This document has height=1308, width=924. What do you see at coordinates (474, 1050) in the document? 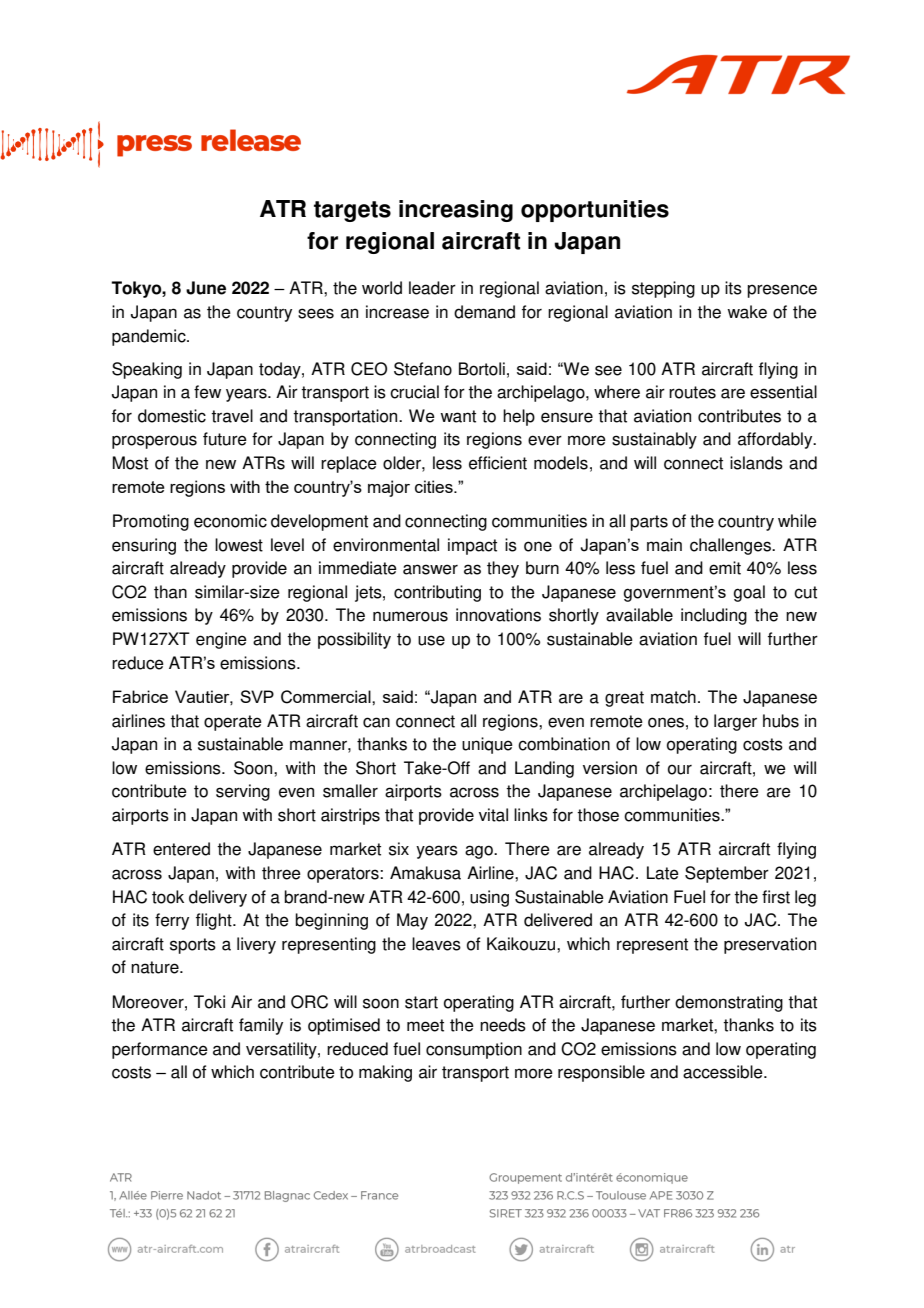
I see `consumption` at bounding box center [474, 1050].
